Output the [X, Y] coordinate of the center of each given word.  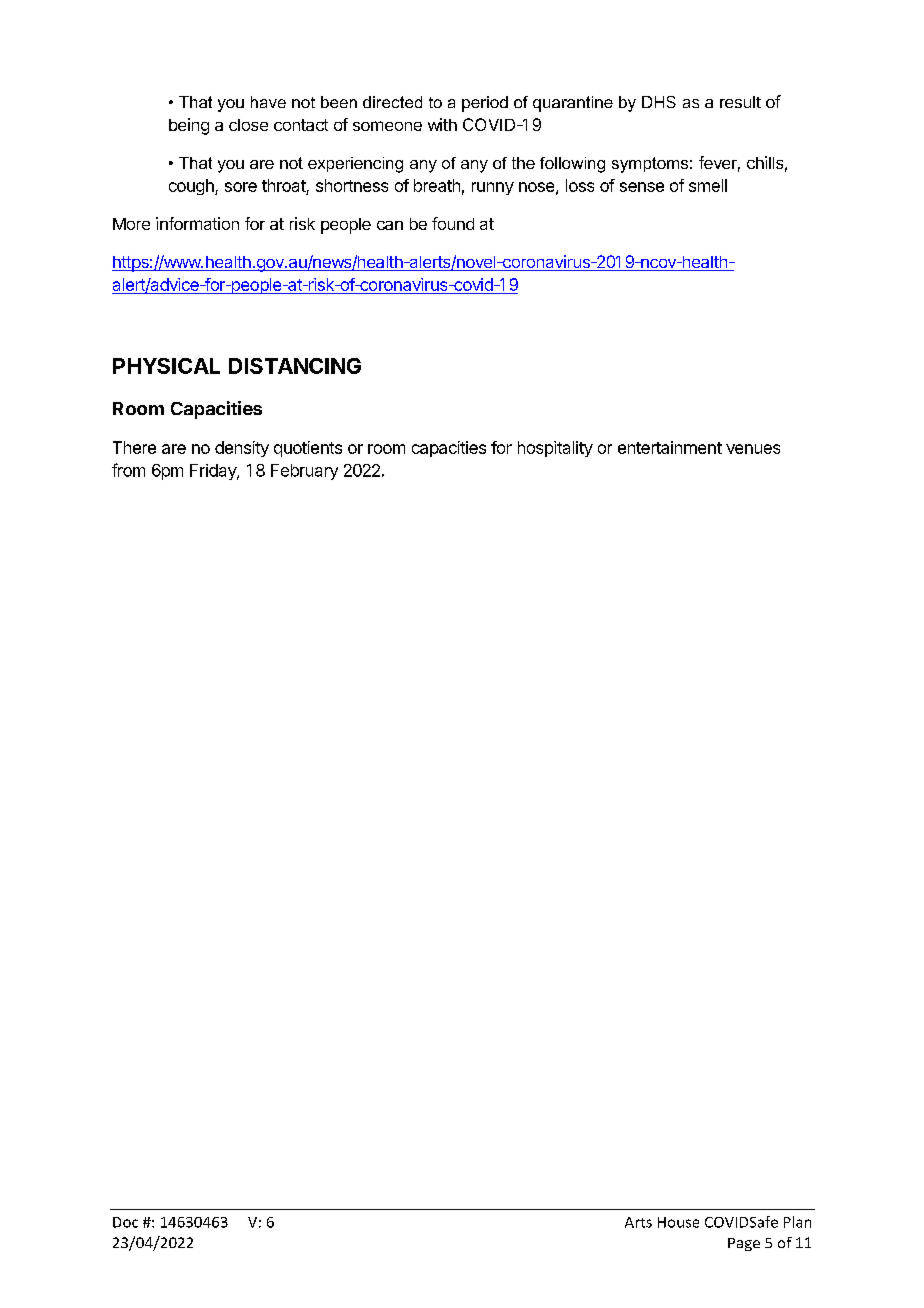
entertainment [670, 447]
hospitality [555, 449]
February [304, 472]
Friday [214, 472]
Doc [125, 1222]
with [442, 124]
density [242, 449]
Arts [638, 1222]
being [189, 126]
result [740, 102]
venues [753, 449]
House [678, 1222]
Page [744, 1244]
